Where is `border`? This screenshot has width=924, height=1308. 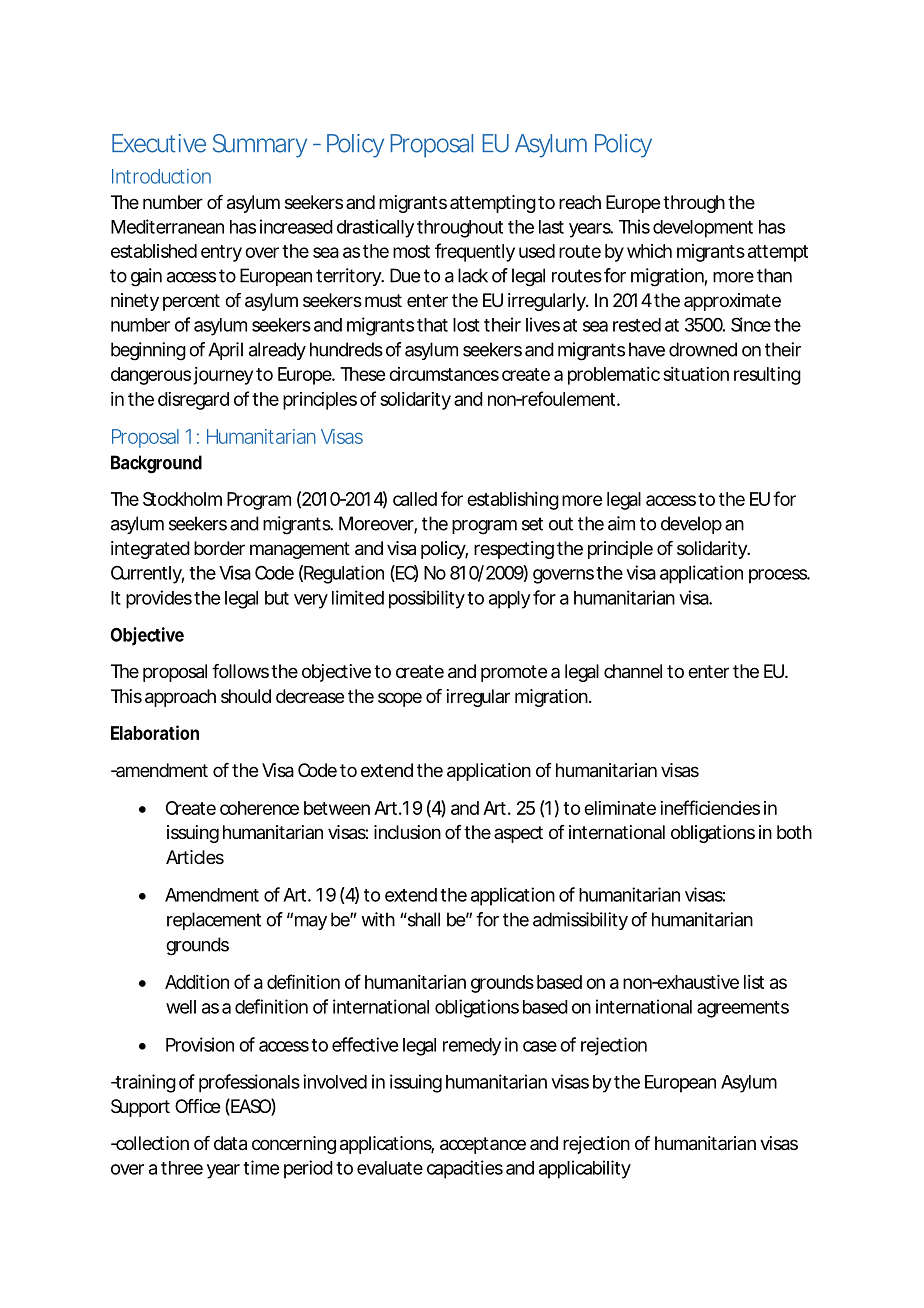 border is located at coordinates (219, 548).
